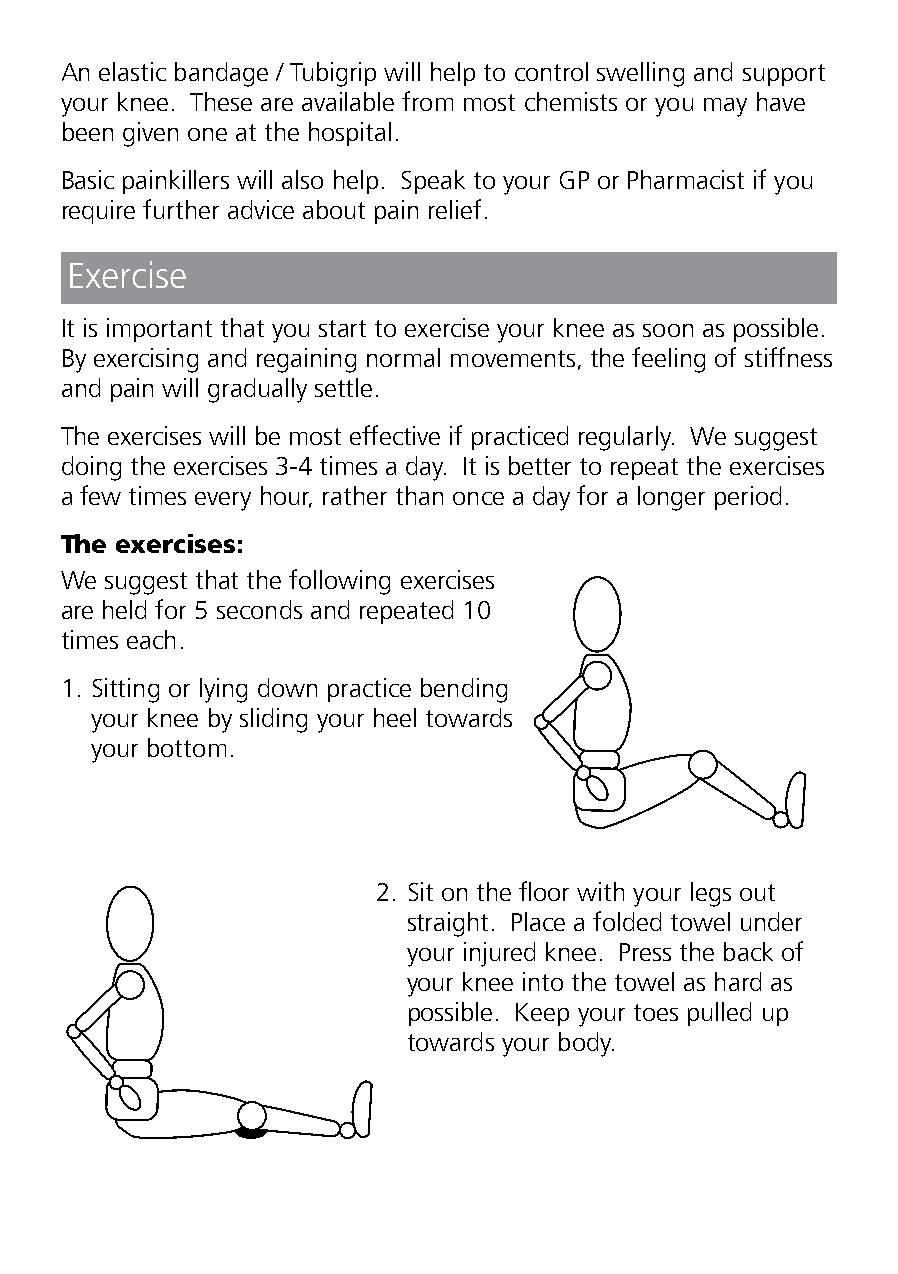  What do you see at coordinates (464, 690) in the screenshot?
I see `bending` at bounding box center [464, 690].
